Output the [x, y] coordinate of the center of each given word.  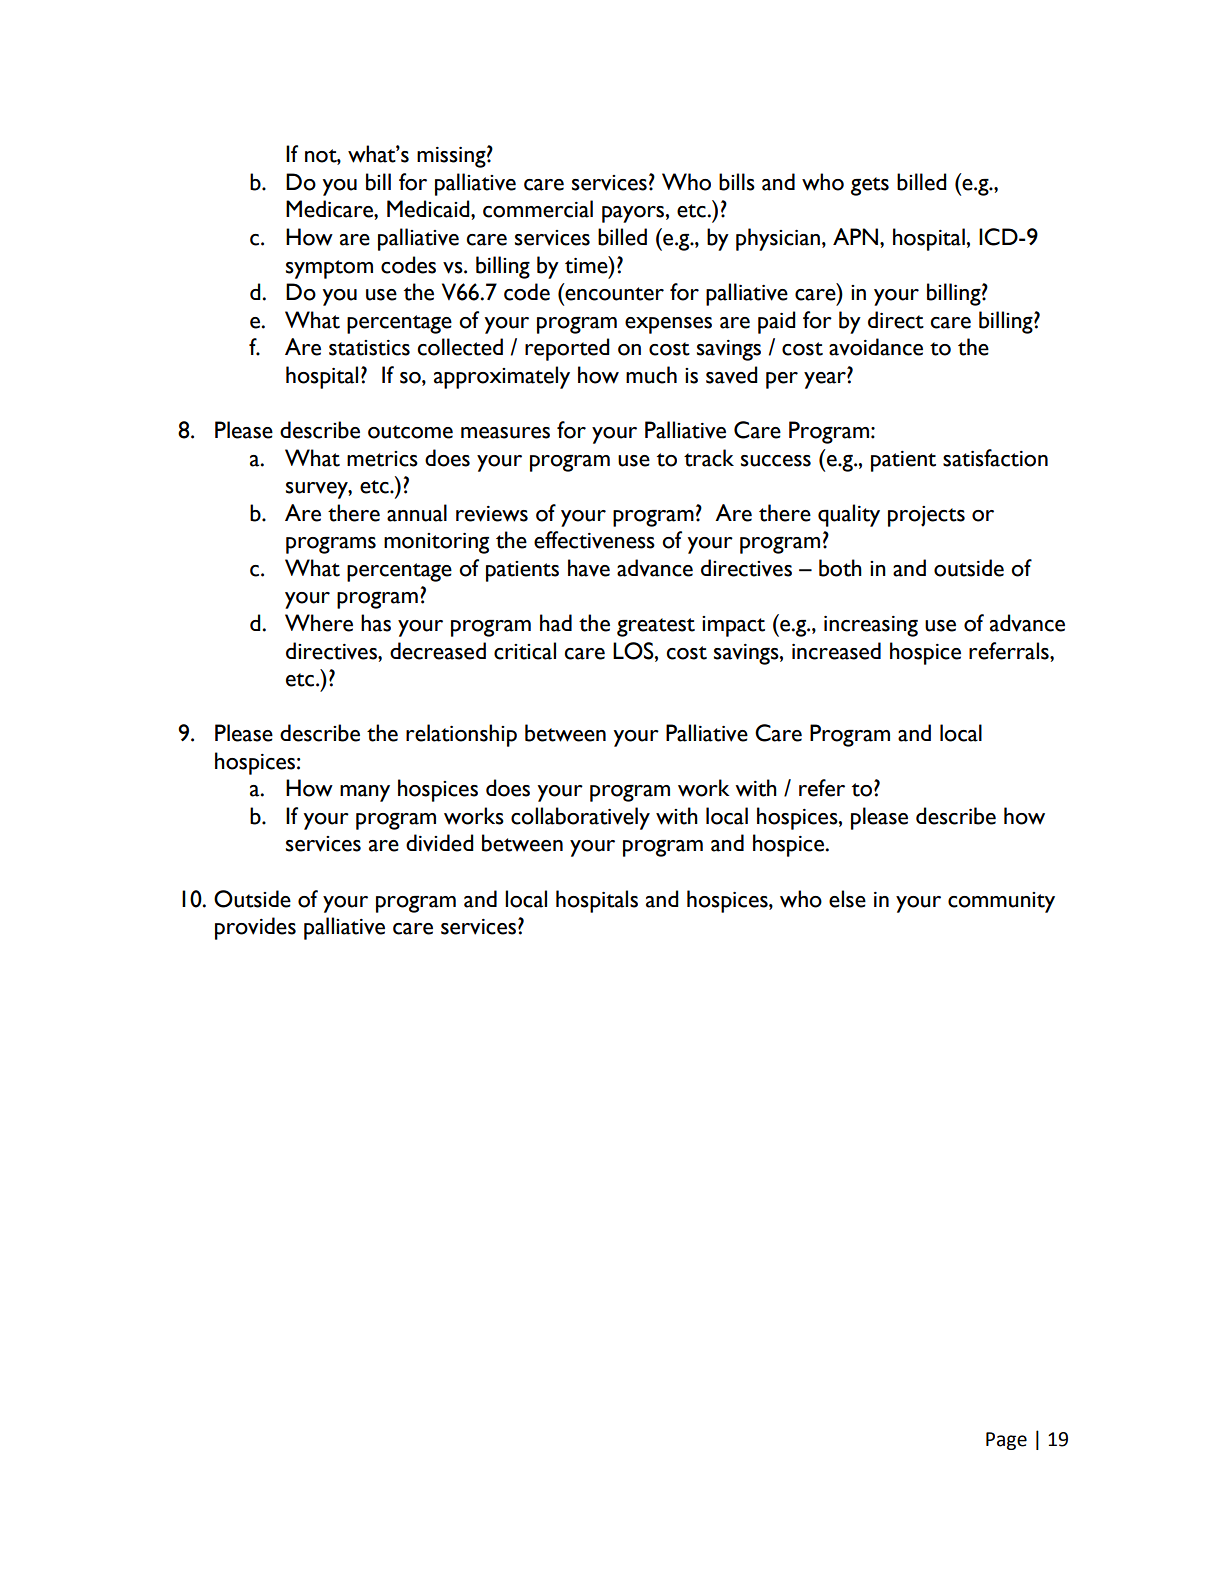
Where [319, 623]
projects [926, 516]
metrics [382, 459]
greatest [656, 627]
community [1001, 902]
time [587, 265]
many [365, 793]
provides [255, 928]
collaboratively [580, 818]
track [709, 458]
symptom [329, 269]
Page [1006, 1441]
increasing [871, 626]
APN [855, 236]
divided [440, 843]
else [847, 899]
